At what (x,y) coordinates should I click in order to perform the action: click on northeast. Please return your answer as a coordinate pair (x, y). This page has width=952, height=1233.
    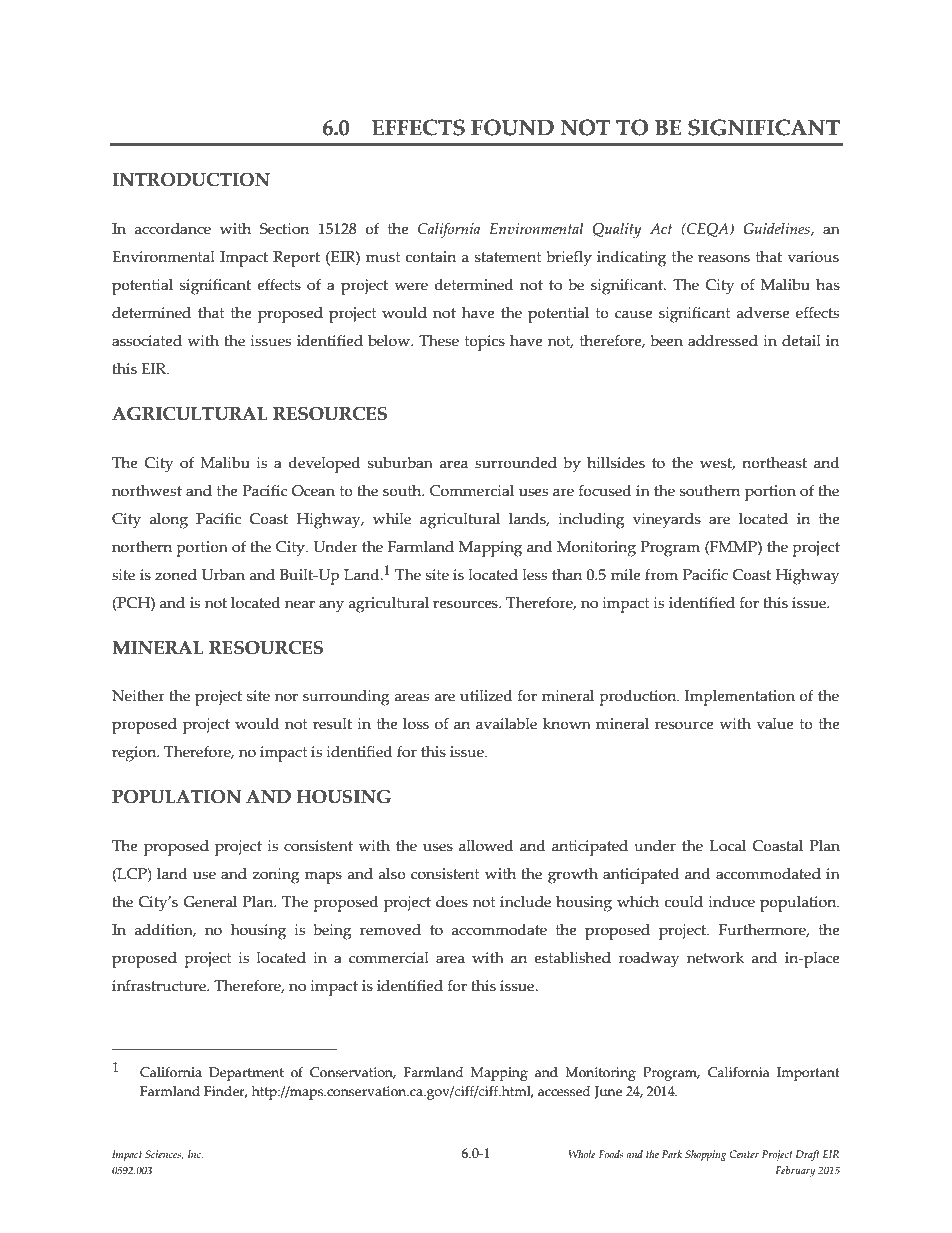
    Looking at the image, I should click on (774, 463).
